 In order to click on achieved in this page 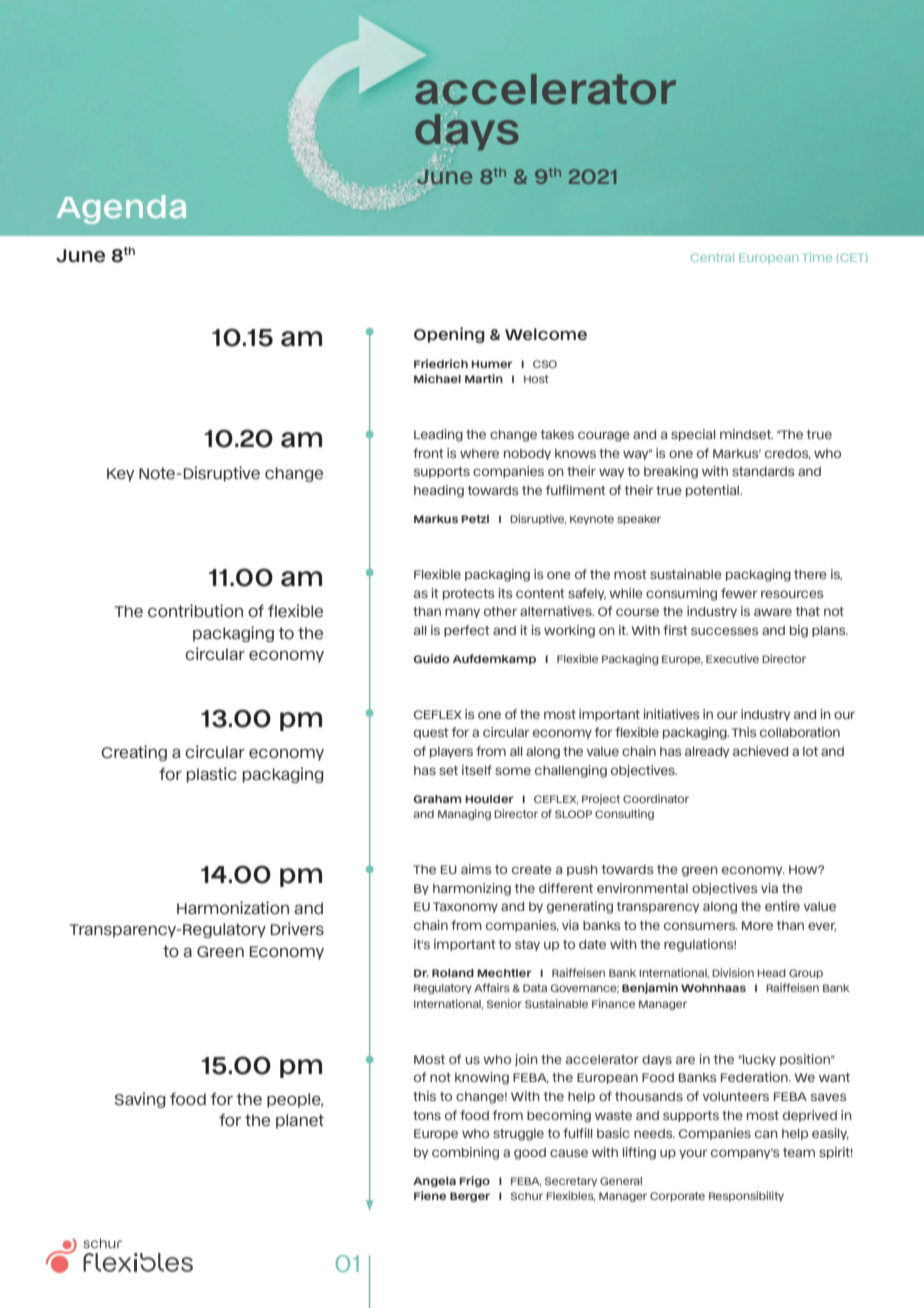, I will do `click(760, 751)`.
